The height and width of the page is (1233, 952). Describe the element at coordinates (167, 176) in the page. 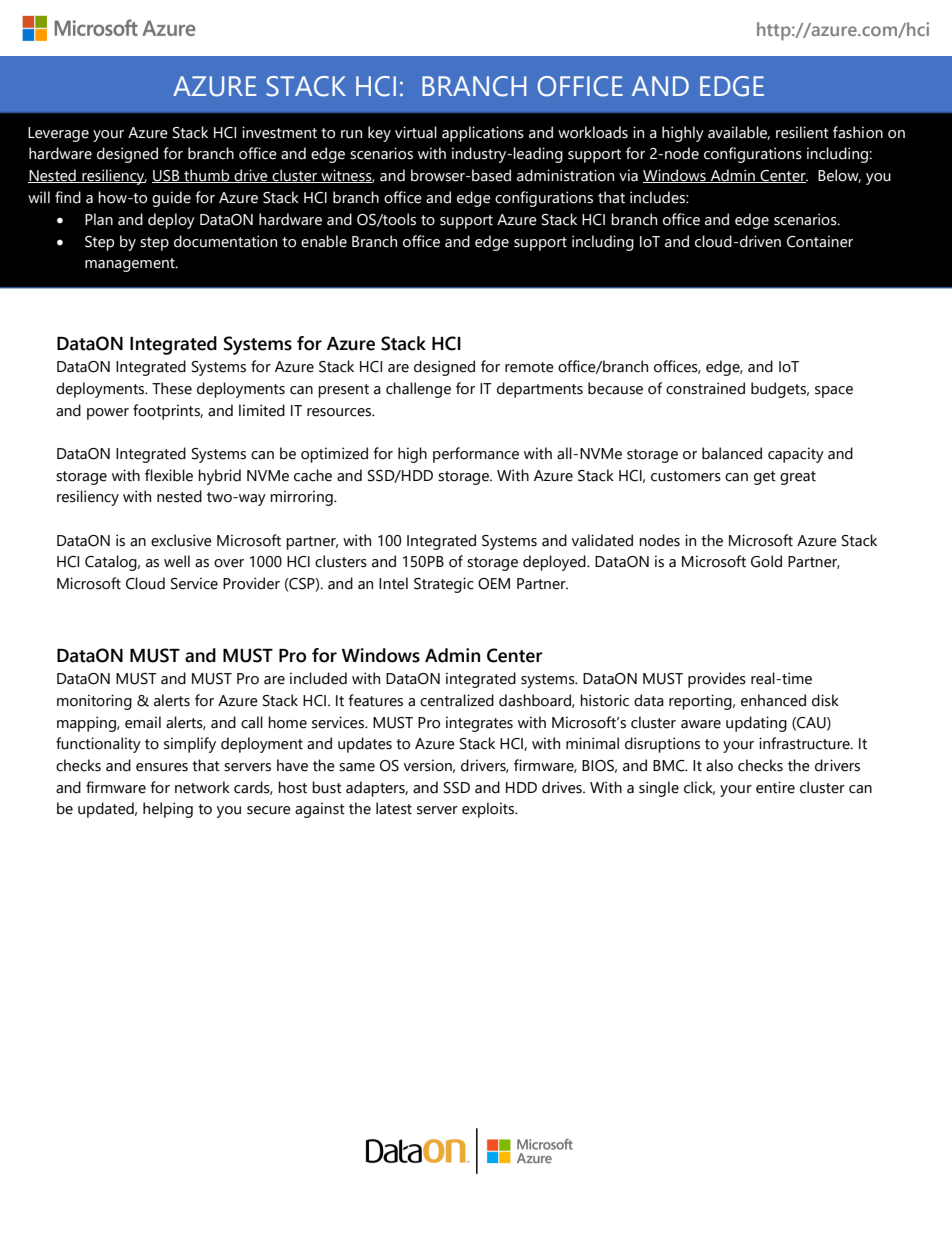

I see `USB` at that location.
